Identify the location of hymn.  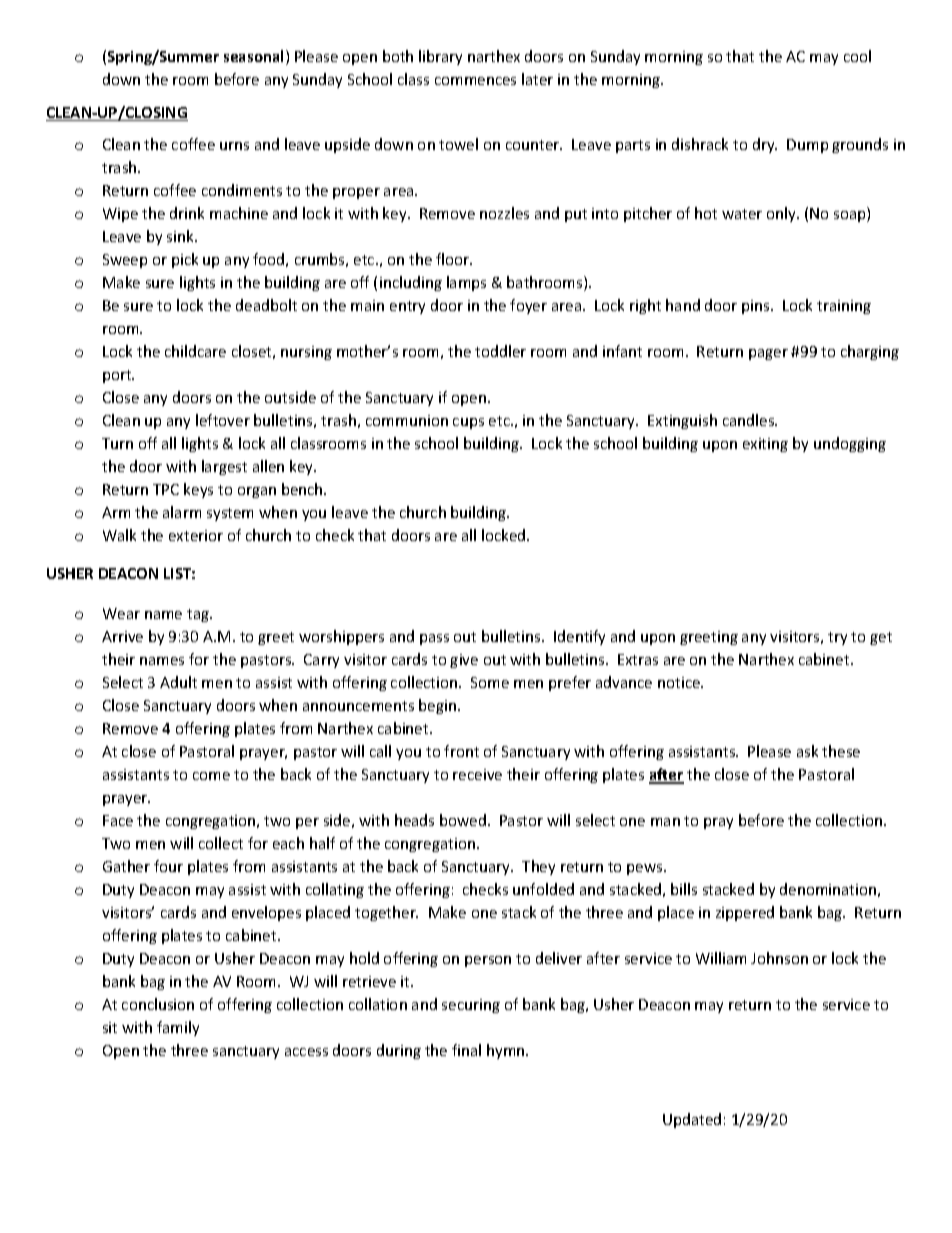
(507, 1051).
